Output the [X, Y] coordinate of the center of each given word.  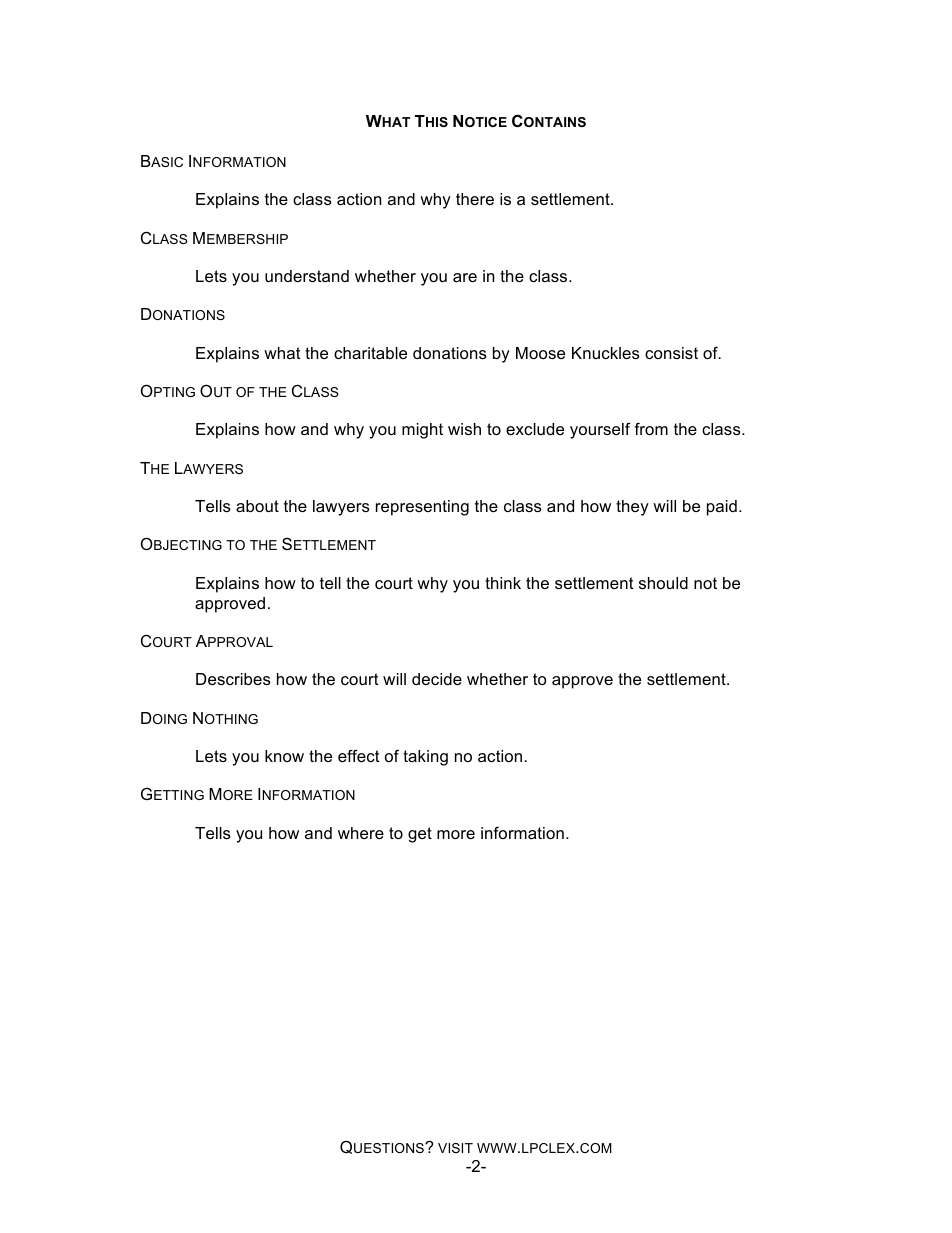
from [651, 428]
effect [359, 755]
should [663, 583]
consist [671, 353]
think [503, 583]
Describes [233, 679]
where [361, 833]
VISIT [455, 1148]
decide [437, 679]
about [257, 506]
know [284, 756]
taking [425, 758]
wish [464, 429]
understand [307, 276]
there [475, 199]
